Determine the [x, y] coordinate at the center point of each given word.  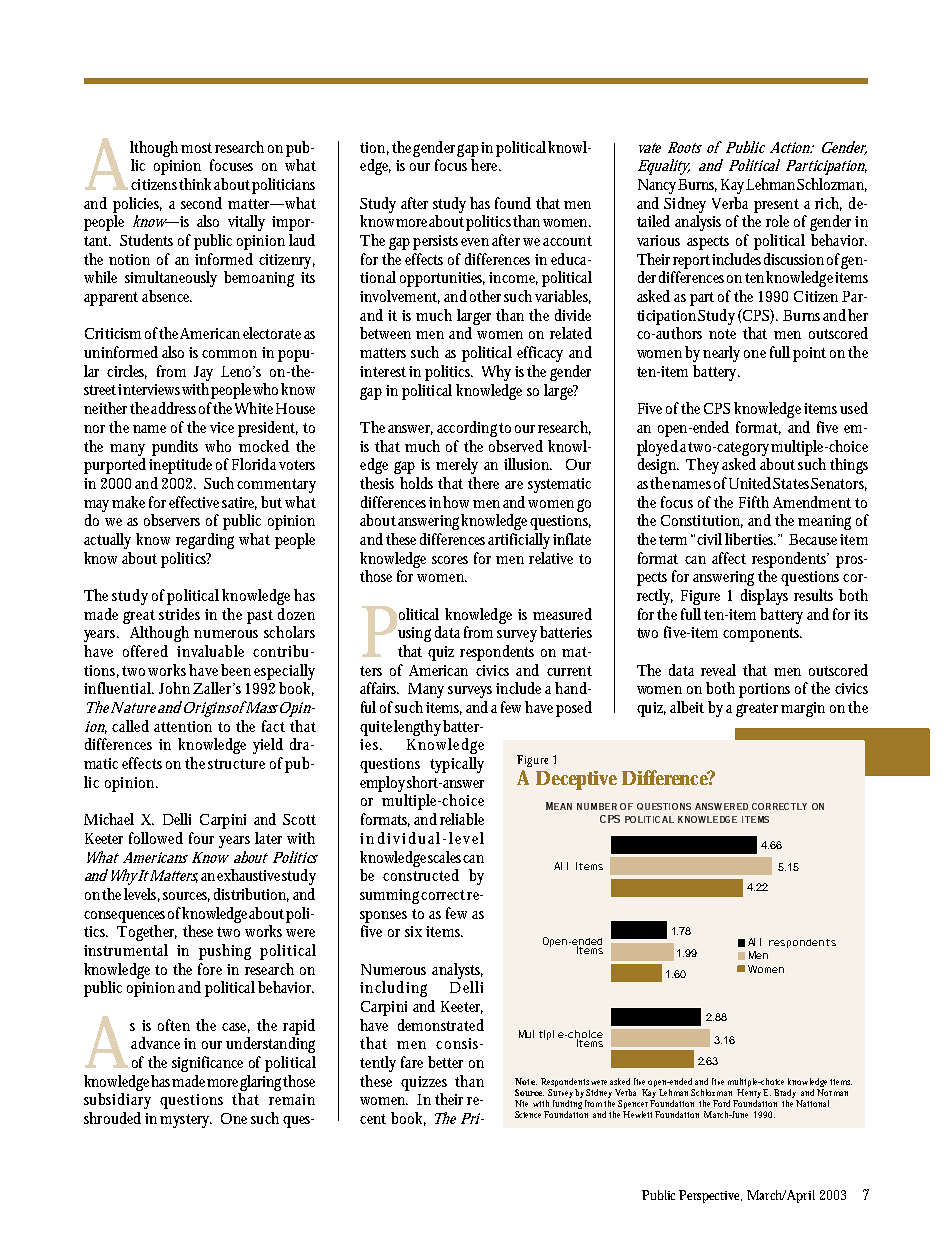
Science [530, 1114]
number [597, 806]
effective [194, 502]
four [201, 838]
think [195, 184]
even [475, 242]
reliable [462, 819]
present [776, 206]
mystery [186, 1121]
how [456, 502]
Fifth [754, 502]
